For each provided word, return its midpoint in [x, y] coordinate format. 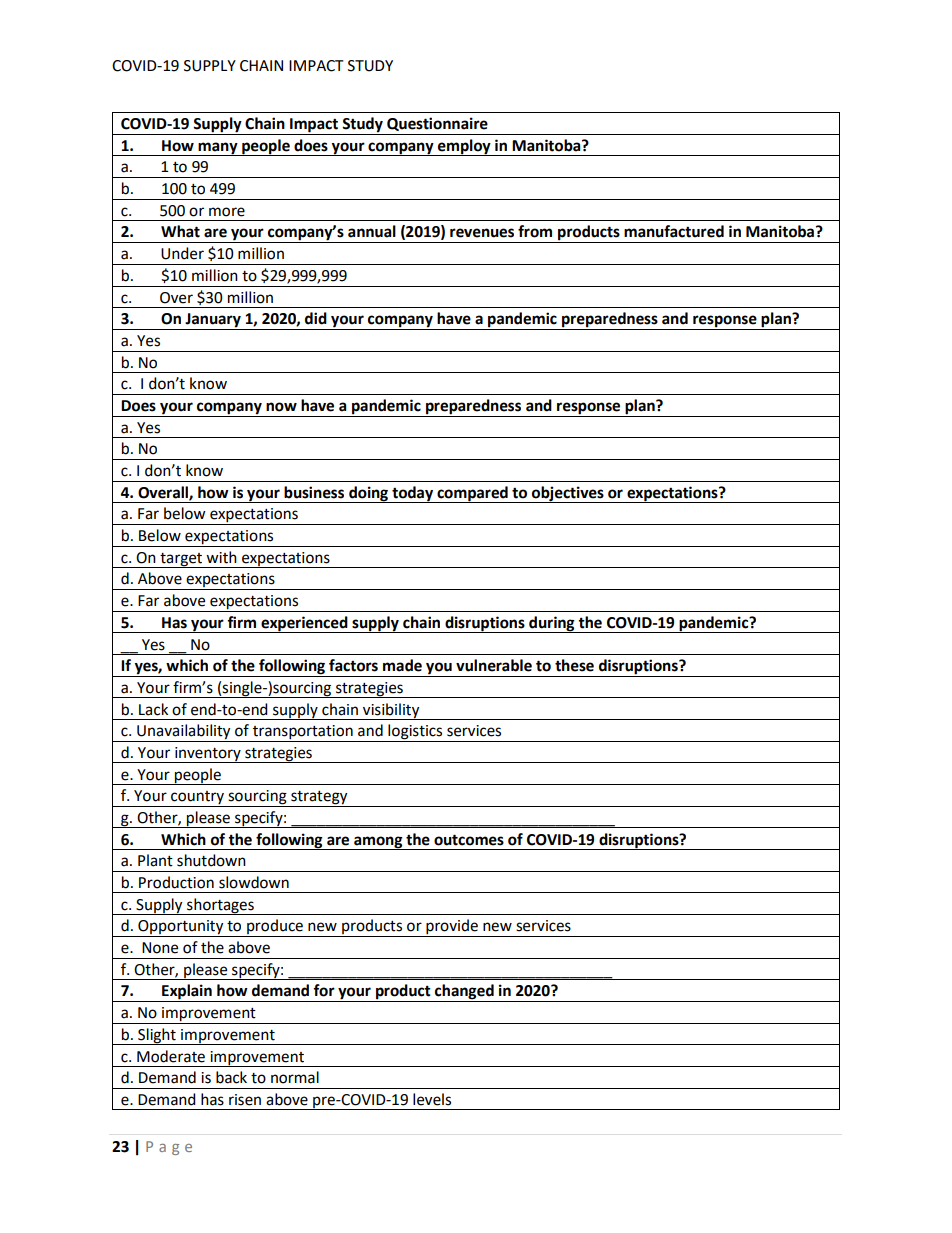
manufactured [674, 231]
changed [464, 993]
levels [432, 1099]
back [231, 1077]
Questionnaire [437, 124]
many [218, 149]
